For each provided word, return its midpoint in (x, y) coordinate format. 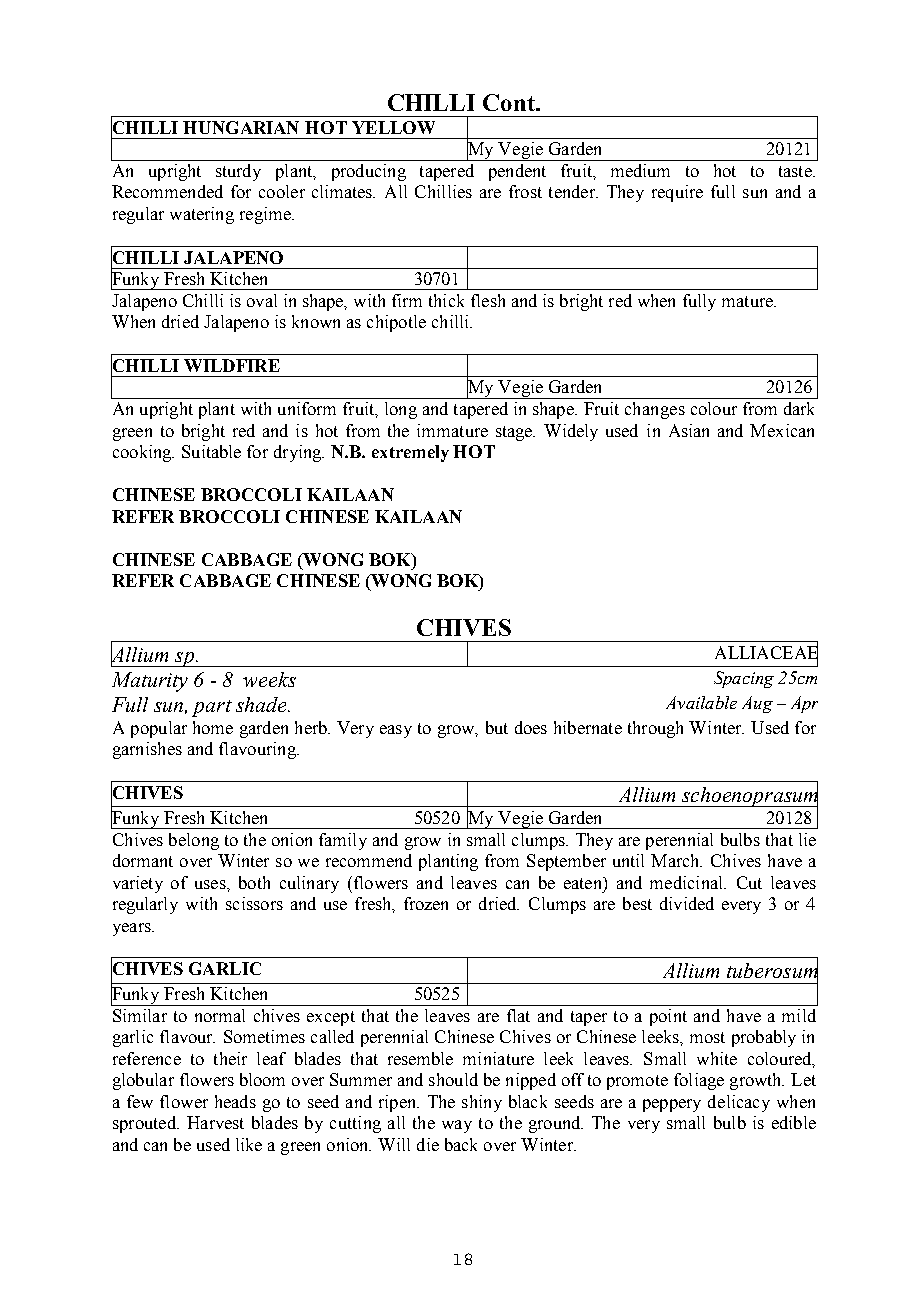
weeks (269, 679)
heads (235, 1101)
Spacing (744, 679)
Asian (689, 430)
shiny (482, 1103)
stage (515, 433)
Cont (510, 102)
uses (211, 884)
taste (796, 171)
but (497, 727)
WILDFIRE (232, 365)
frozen (426, 903)
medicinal (687, 882)
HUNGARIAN (241, 127)
